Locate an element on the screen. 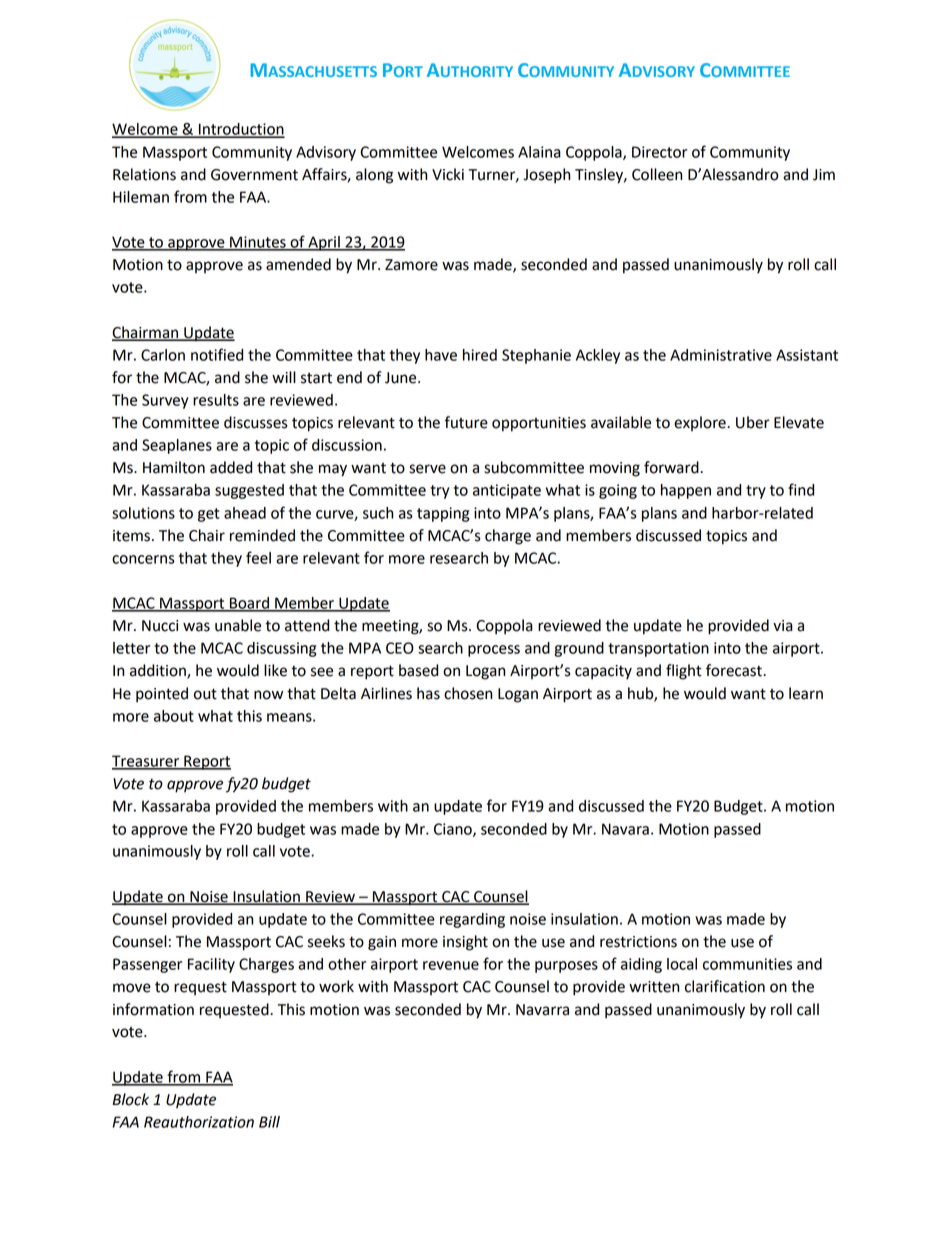  via is located at coordinates (783, 626).
